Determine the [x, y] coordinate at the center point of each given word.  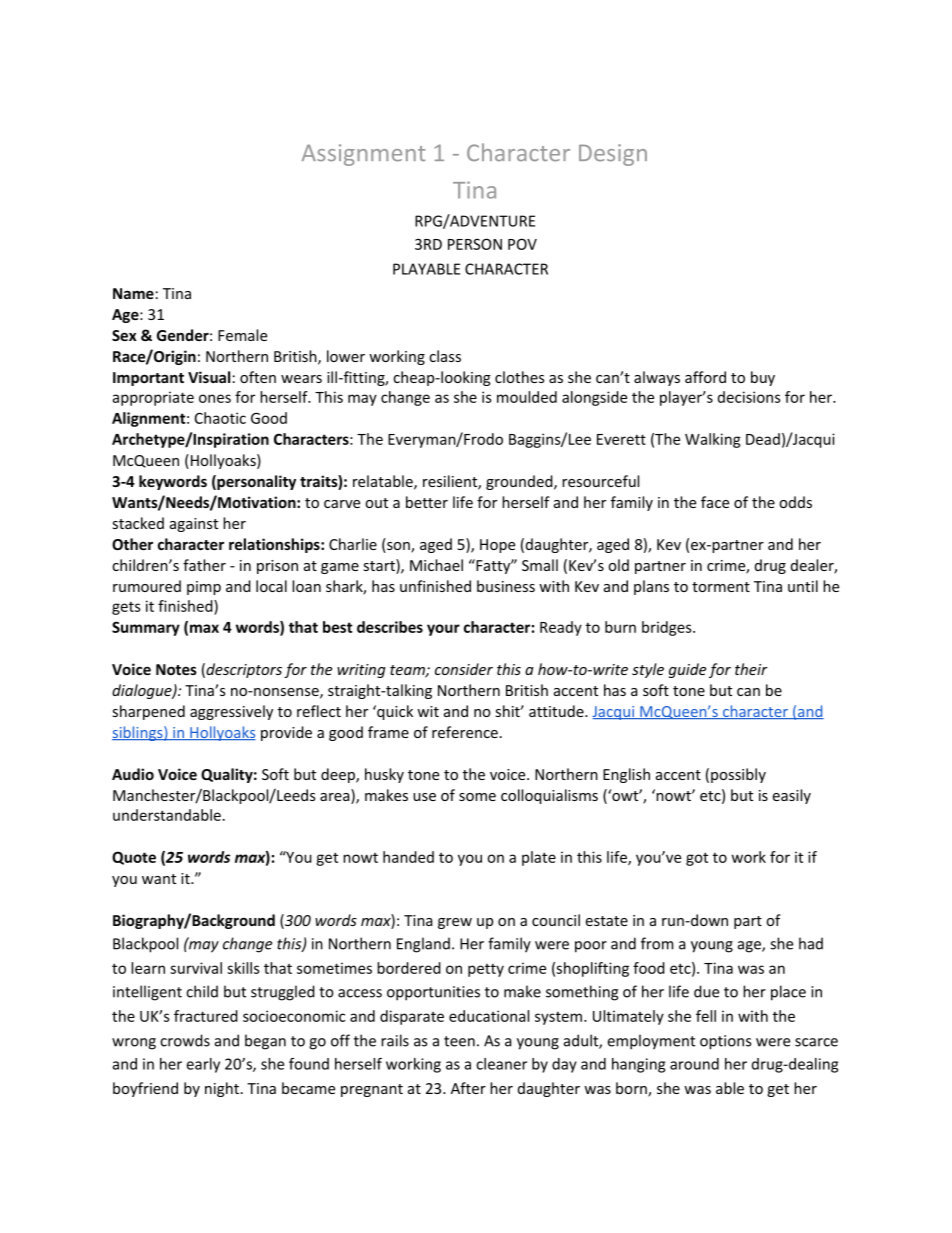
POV [522, 244]
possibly [738, 775]
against [194, 525]
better [427, 502]
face [715, 502]
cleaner [501, 1064]
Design [613, 155]
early [203, 1065]
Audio [133, 774]
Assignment [363, 155]
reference [465, 732]
